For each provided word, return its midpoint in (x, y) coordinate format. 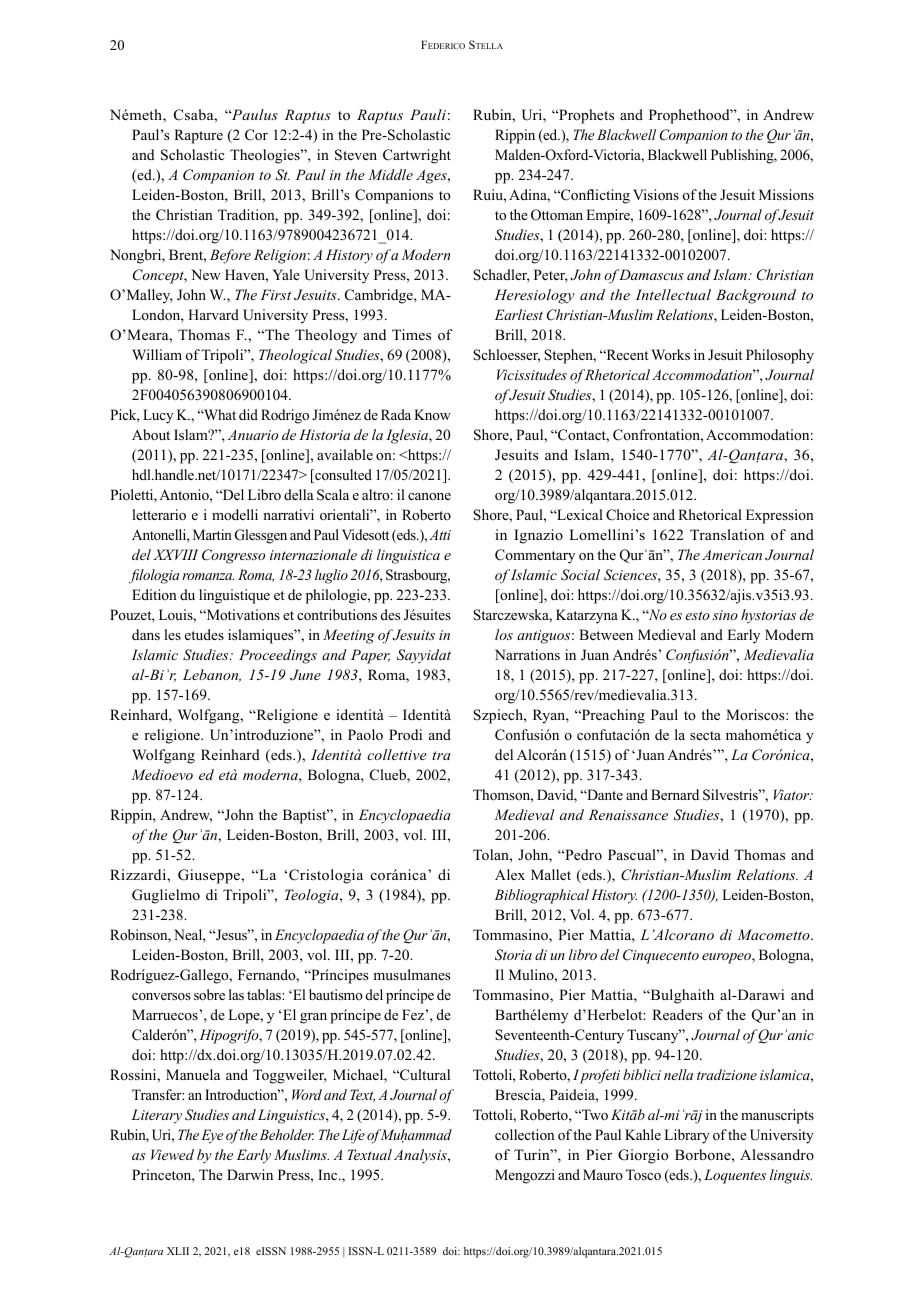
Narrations (527, 655)
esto (697, 615)
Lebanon (212, 675)
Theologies (266, 156)
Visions (656, 194)
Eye (212, 1136)
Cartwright (417, 156)
